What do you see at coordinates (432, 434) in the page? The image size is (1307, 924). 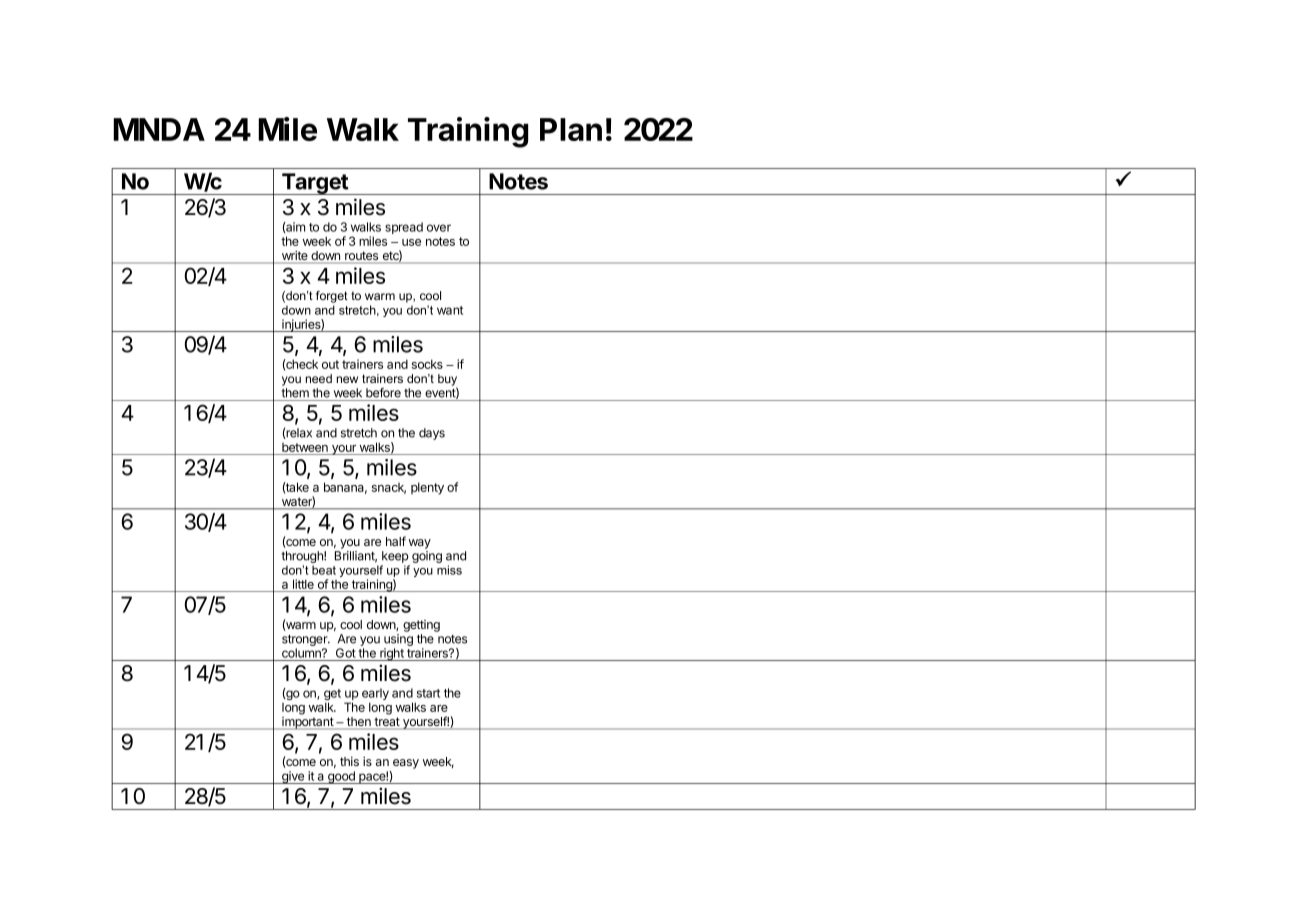 I see `days` at bounding box center [432, 434].
